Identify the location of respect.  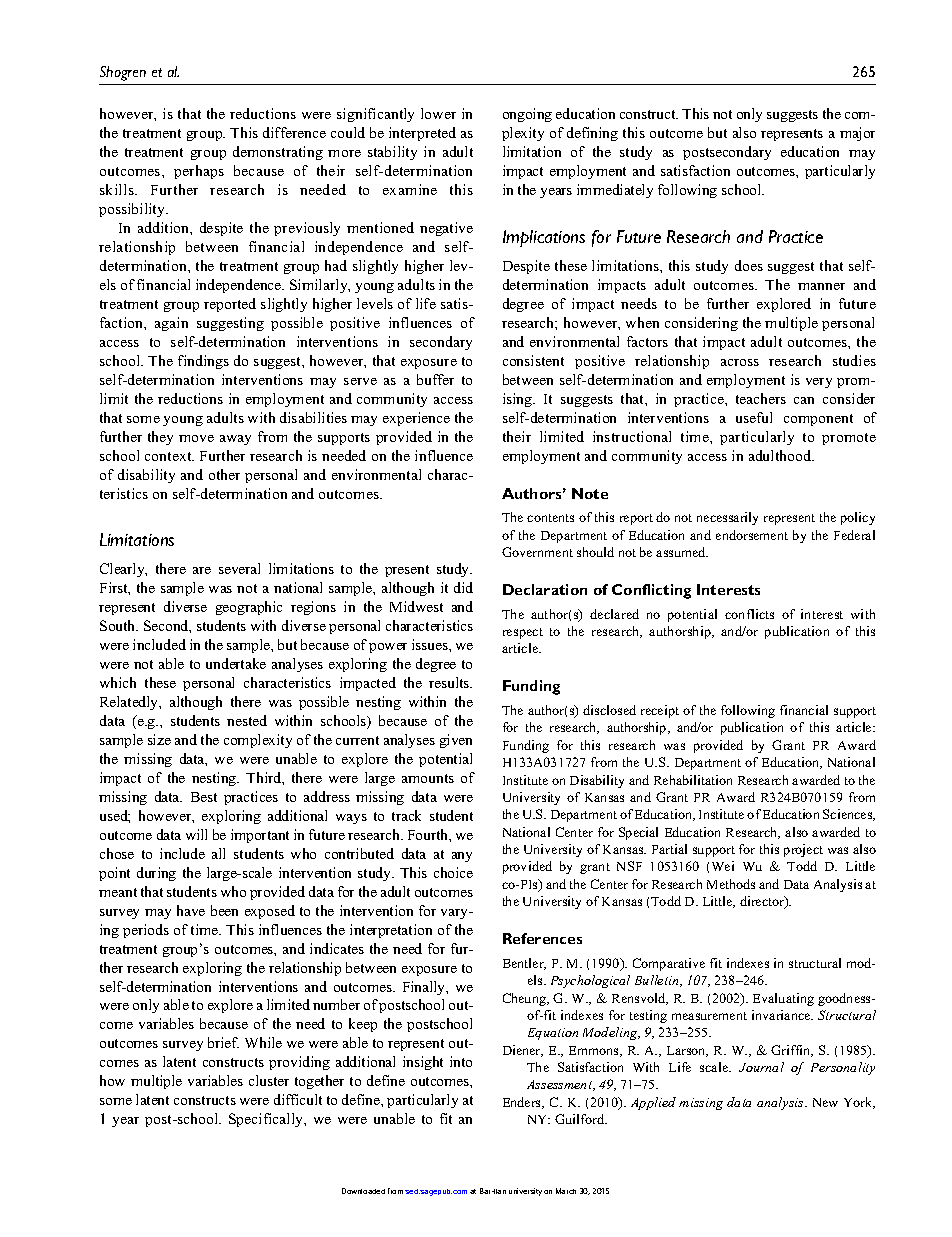
(523, 633).
